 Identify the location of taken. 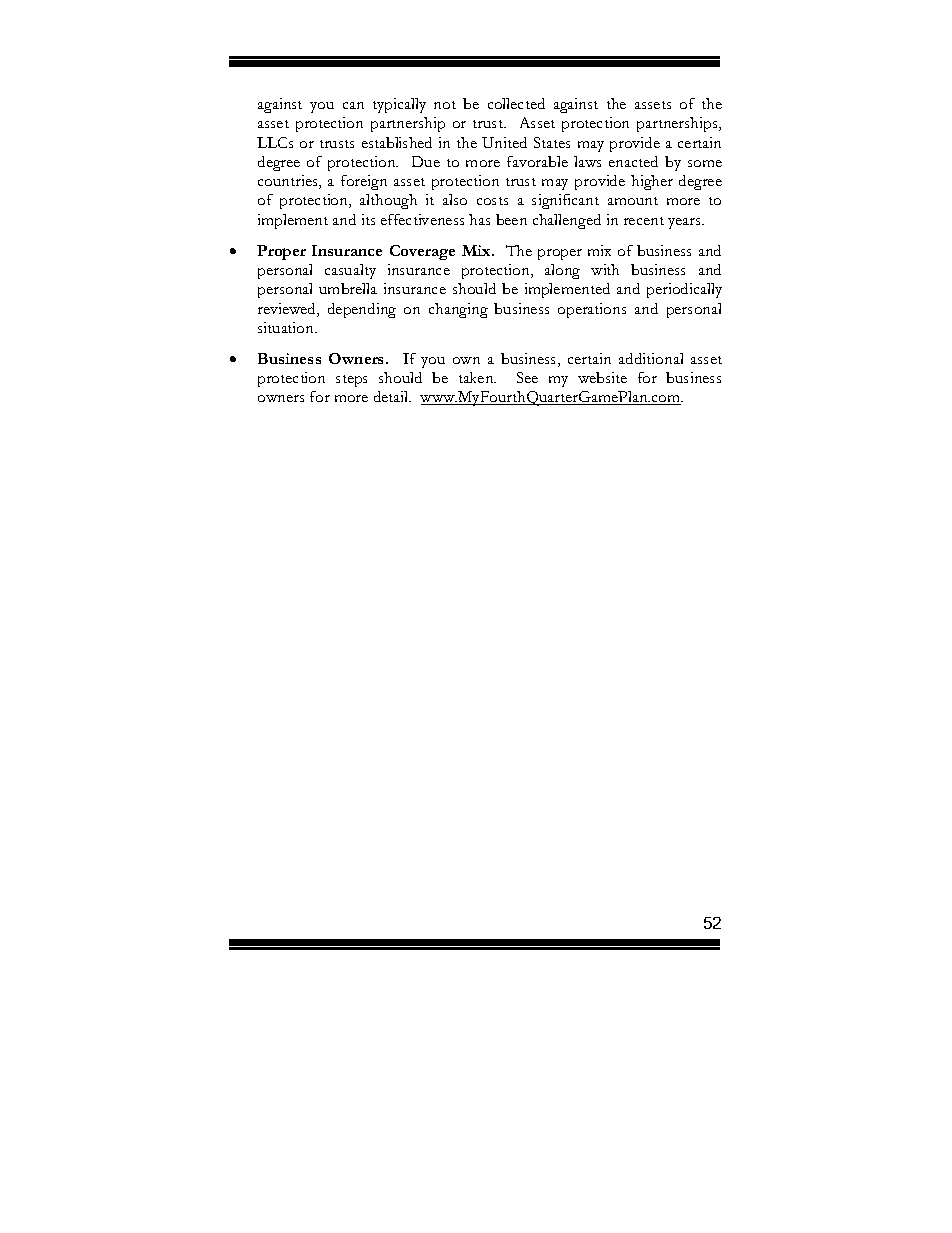
(477, 377).
